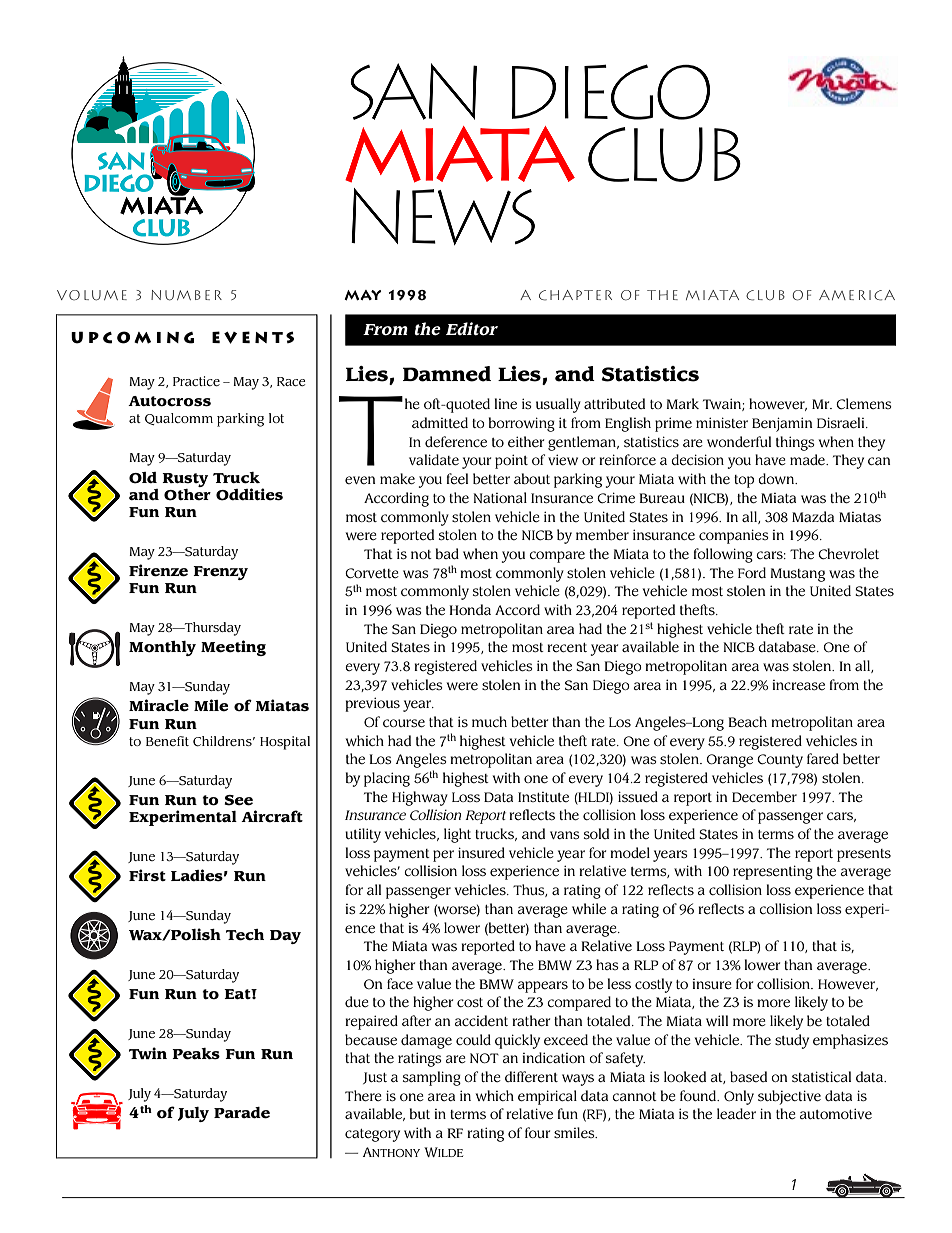 The height and width of the image is (1233, 952). I want to click on December, so click(764, 797).
